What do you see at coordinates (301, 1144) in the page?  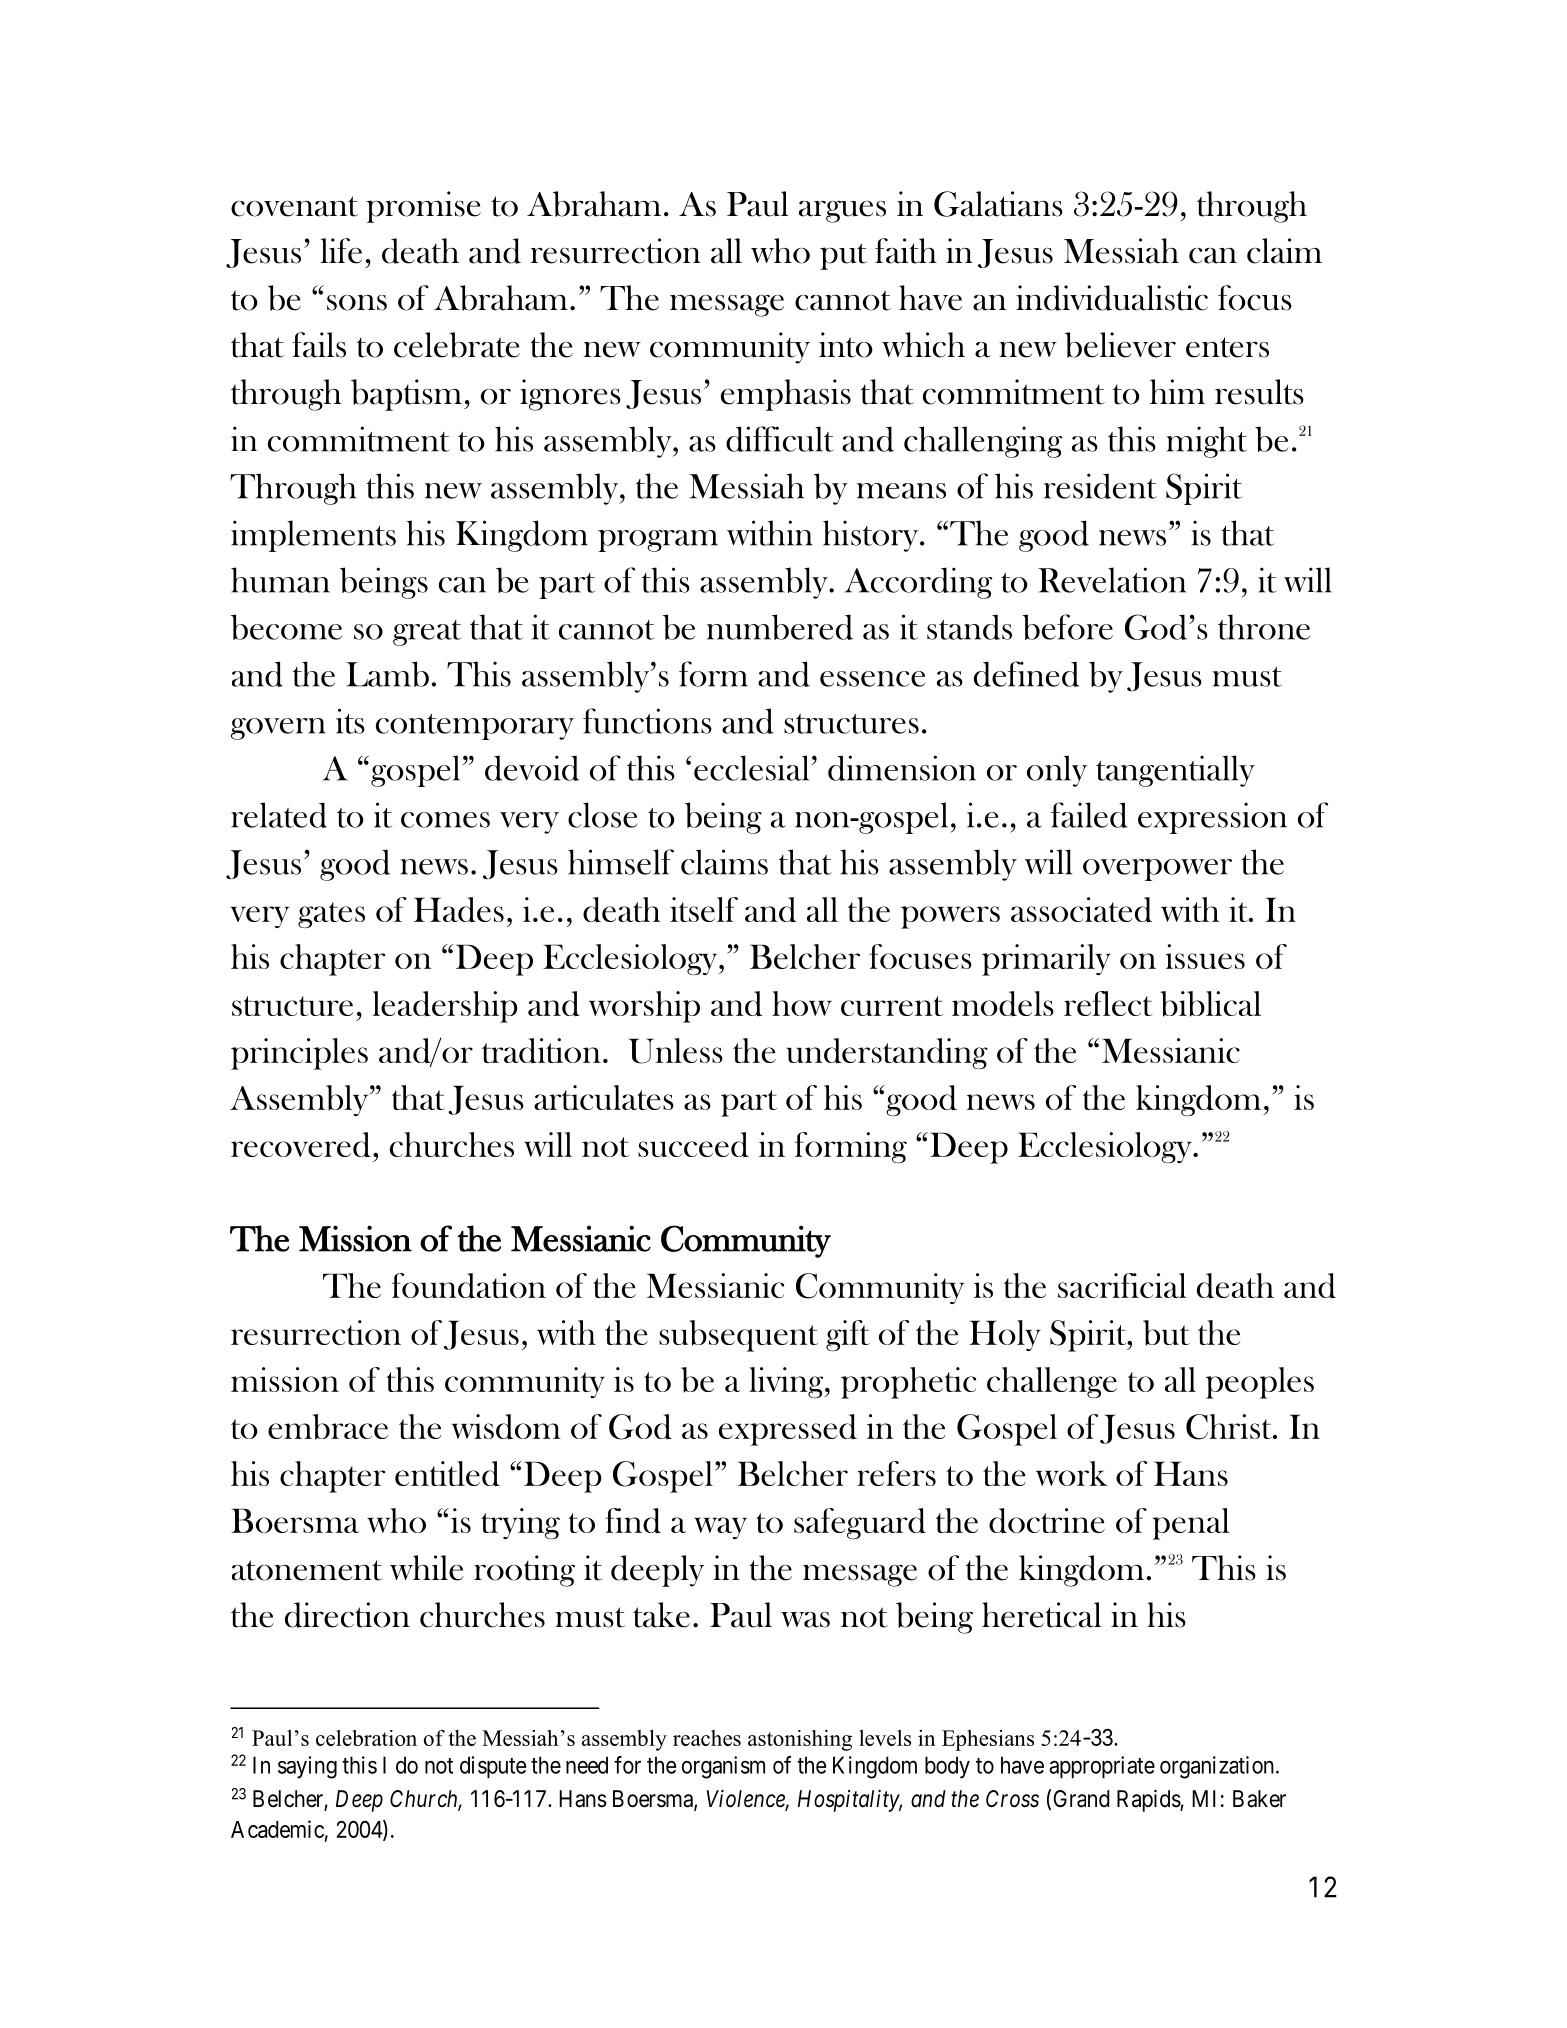 I see `recovered` at bounding box center [301, 1144].
